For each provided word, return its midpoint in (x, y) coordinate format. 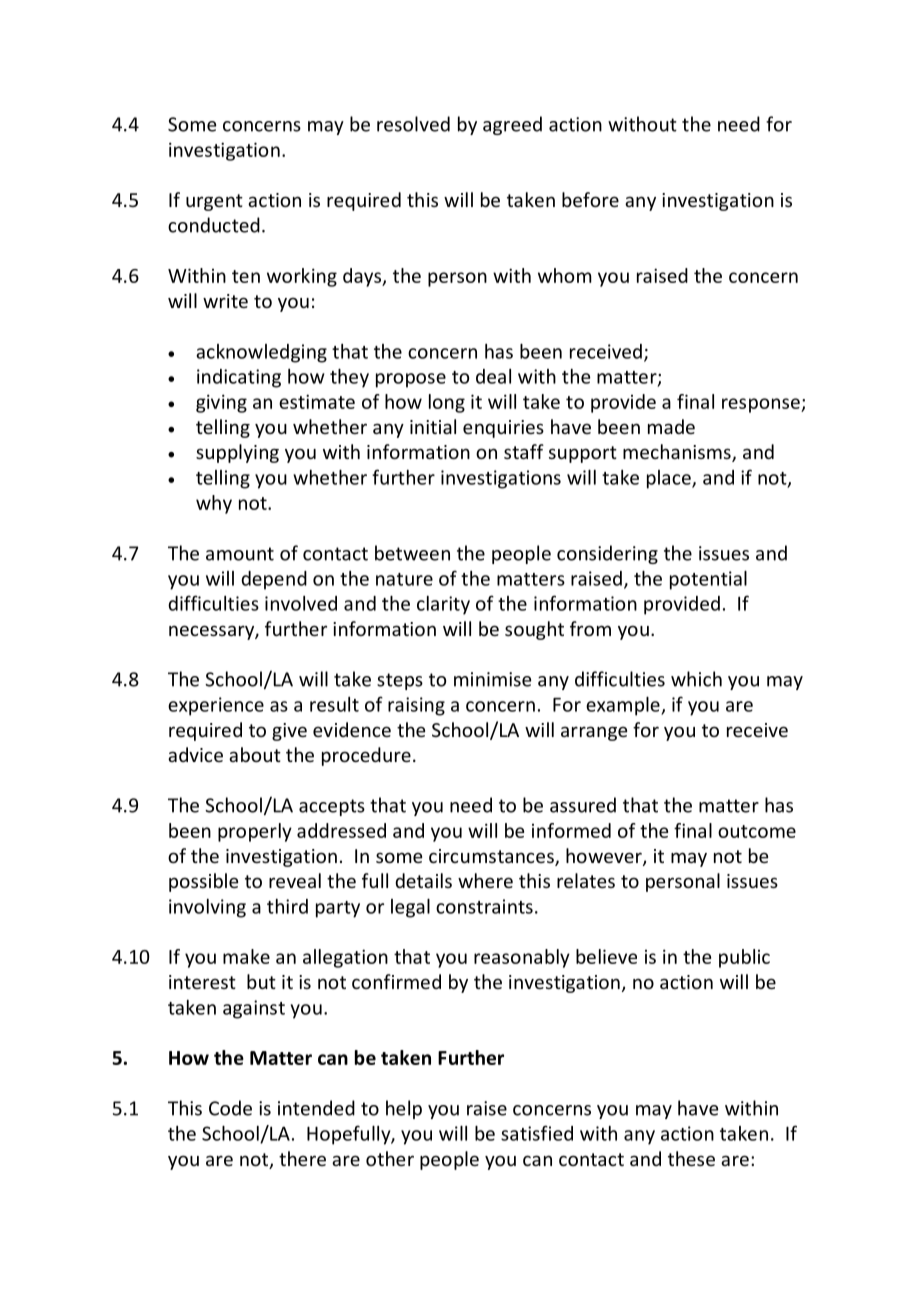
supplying (237, 453)
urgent (214, 202)
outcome (757, 831)
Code (230, 1108)
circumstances (492, 857)
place (670, 479)
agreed (512, 125)
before (590, 199)
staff (524, 451)
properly (255, 832)
